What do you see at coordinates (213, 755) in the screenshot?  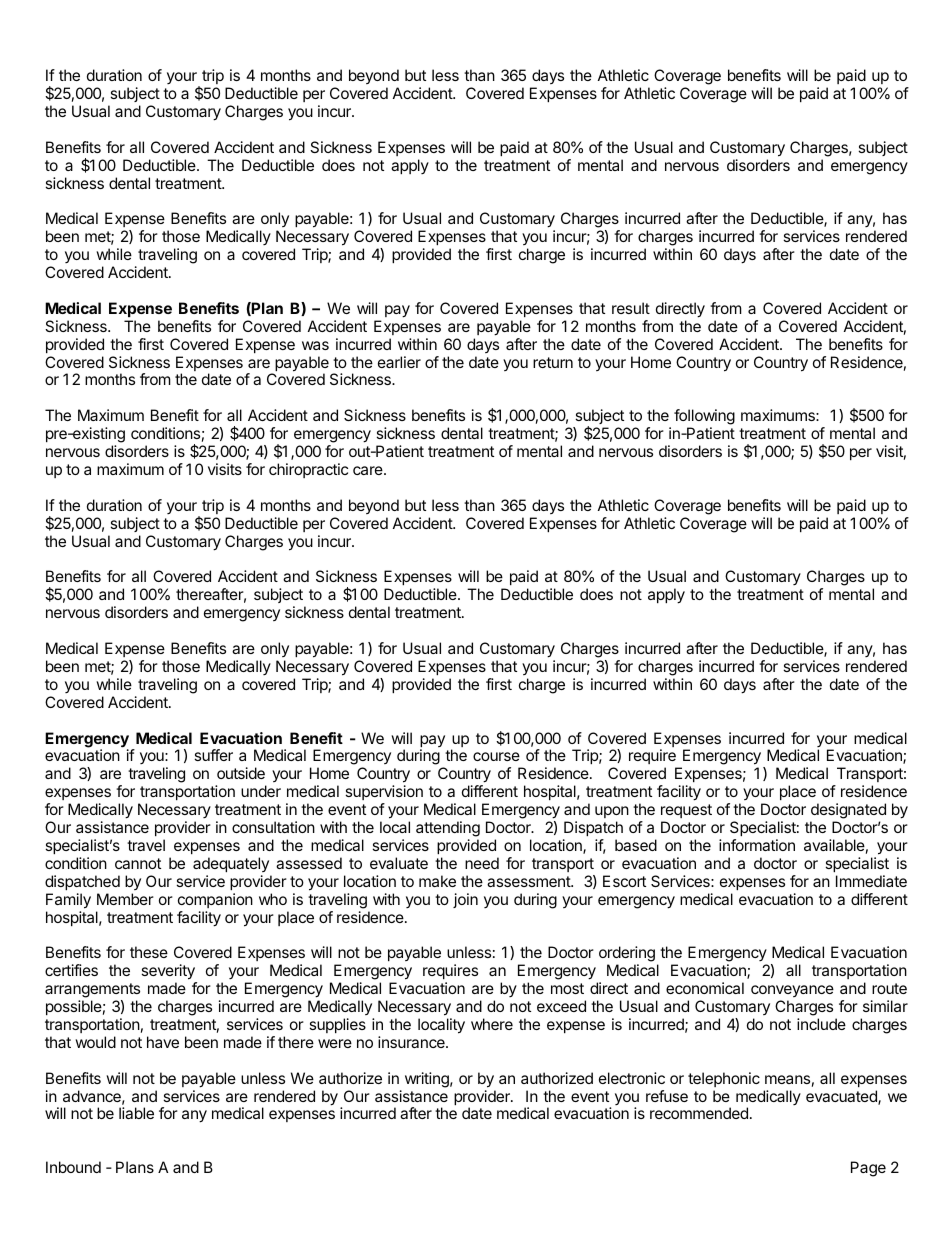 I see `suffer` at bounding box center [213, 755].
